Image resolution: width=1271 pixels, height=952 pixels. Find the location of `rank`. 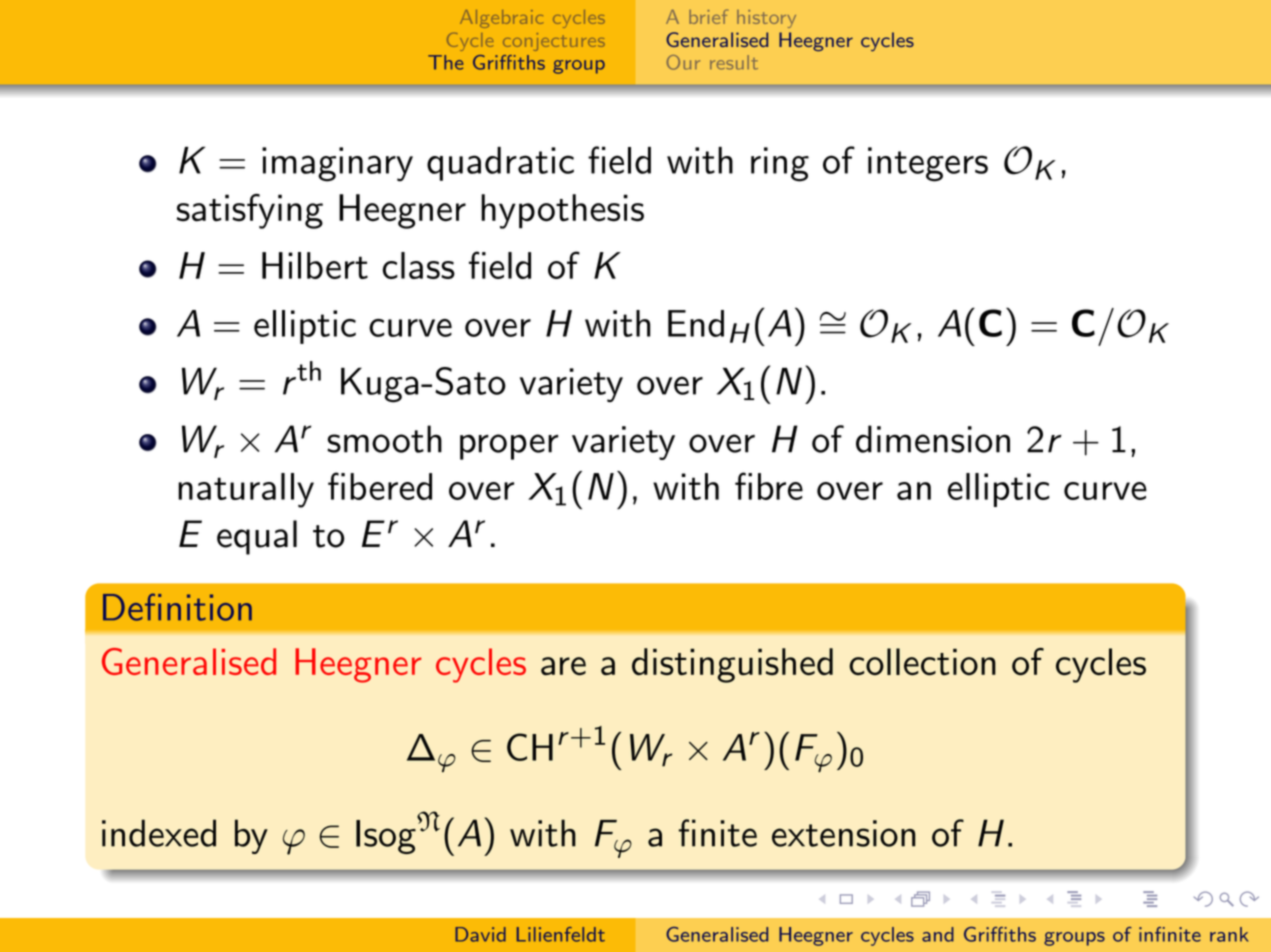

rank is located at coordinates (1229, 934).
